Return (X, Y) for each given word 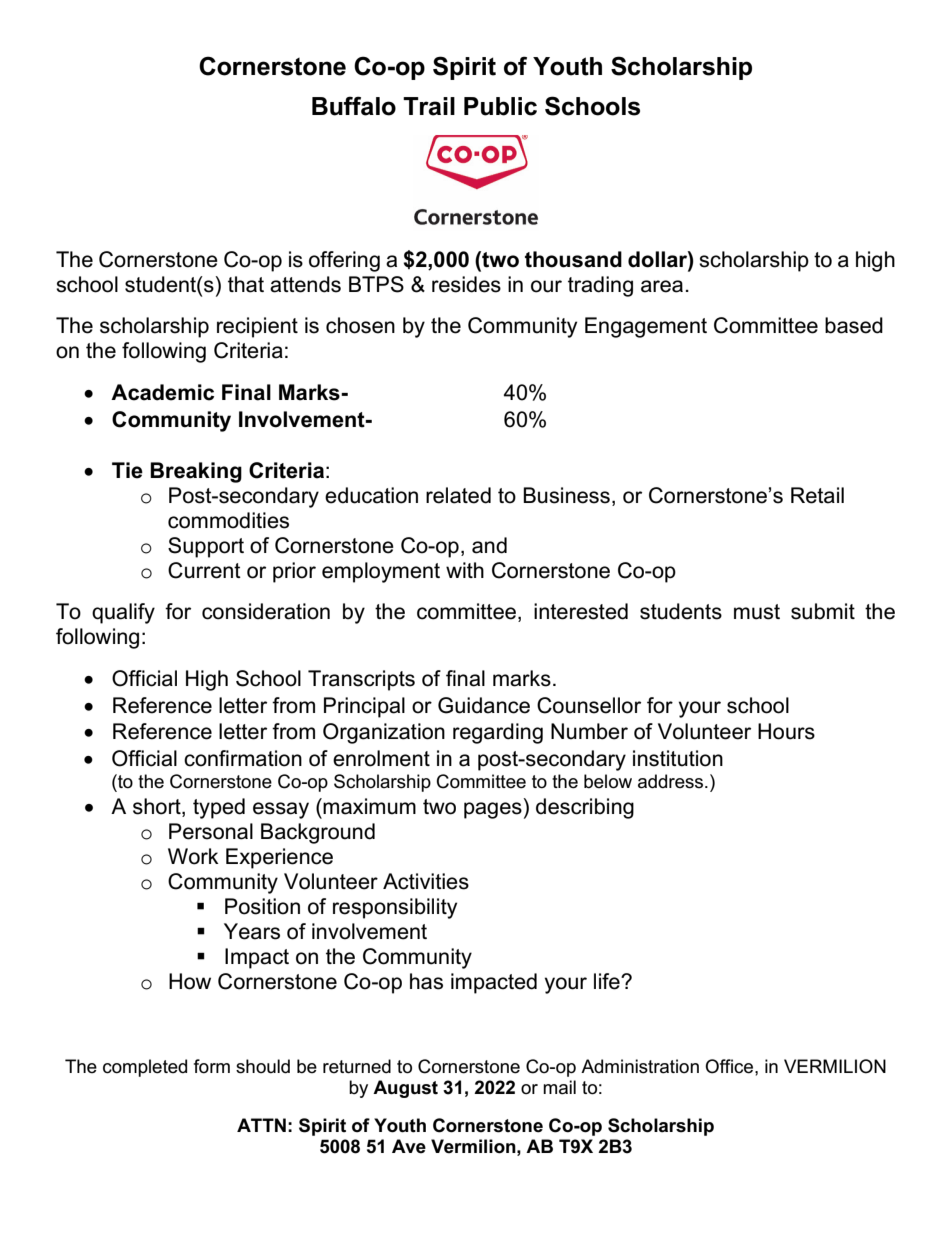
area (662, 286)
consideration (266, 611)
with (465, 570)
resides (466, 284)
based (854, 325)
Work (193, 856)
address (672, 781)
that (246, 284)
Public (500, 106)
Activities (426, 881)
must (757, 612)
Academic (162, 392)
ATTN (261, 1125)
